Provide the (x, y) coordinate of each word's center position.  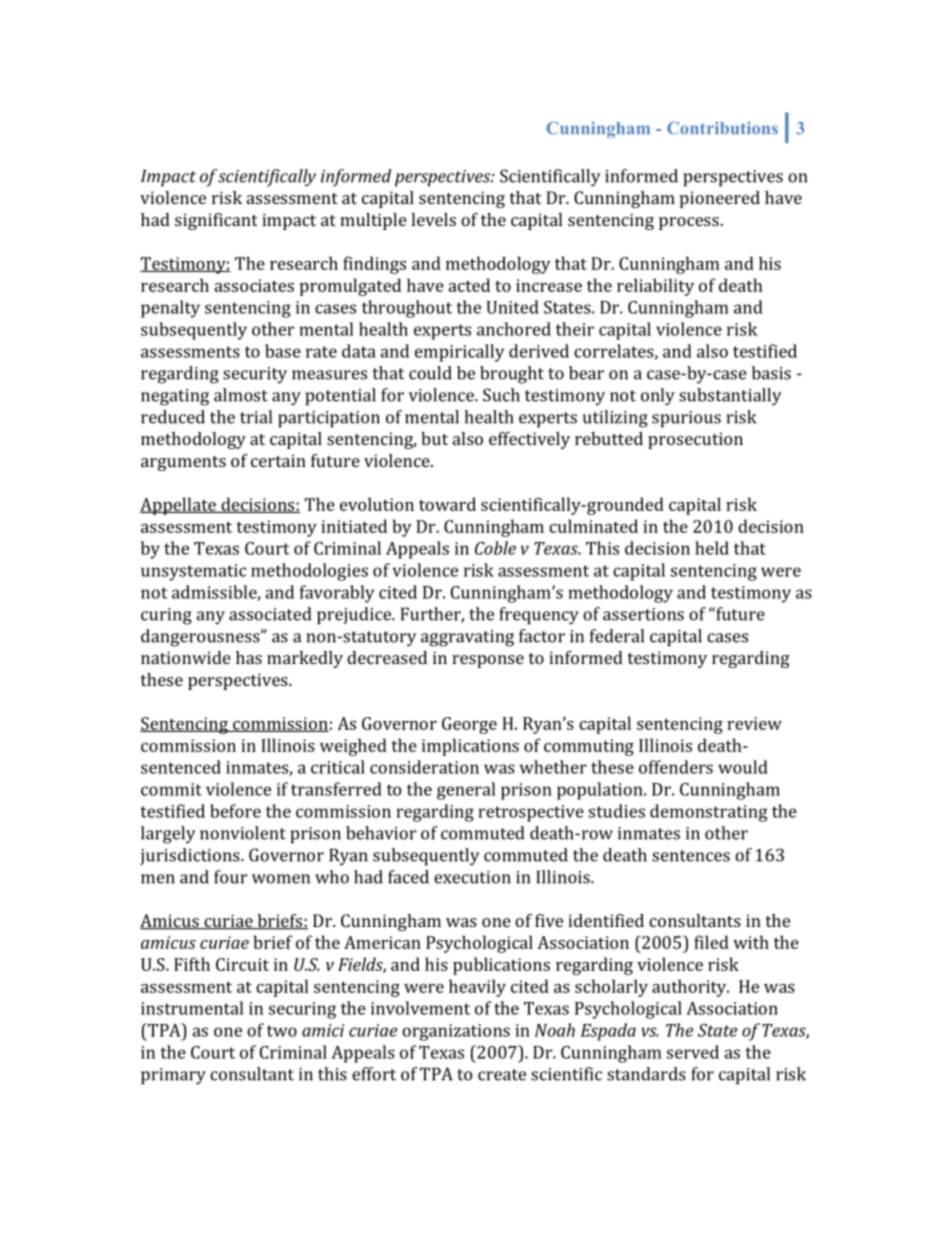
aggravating (467, 638)
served (693, 1052)
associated (270, 614)
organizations (456, 1032)
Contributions (722, 128)
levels (433, 219)
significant (216, 221)
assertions (643, 614)
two (282, 1031)
